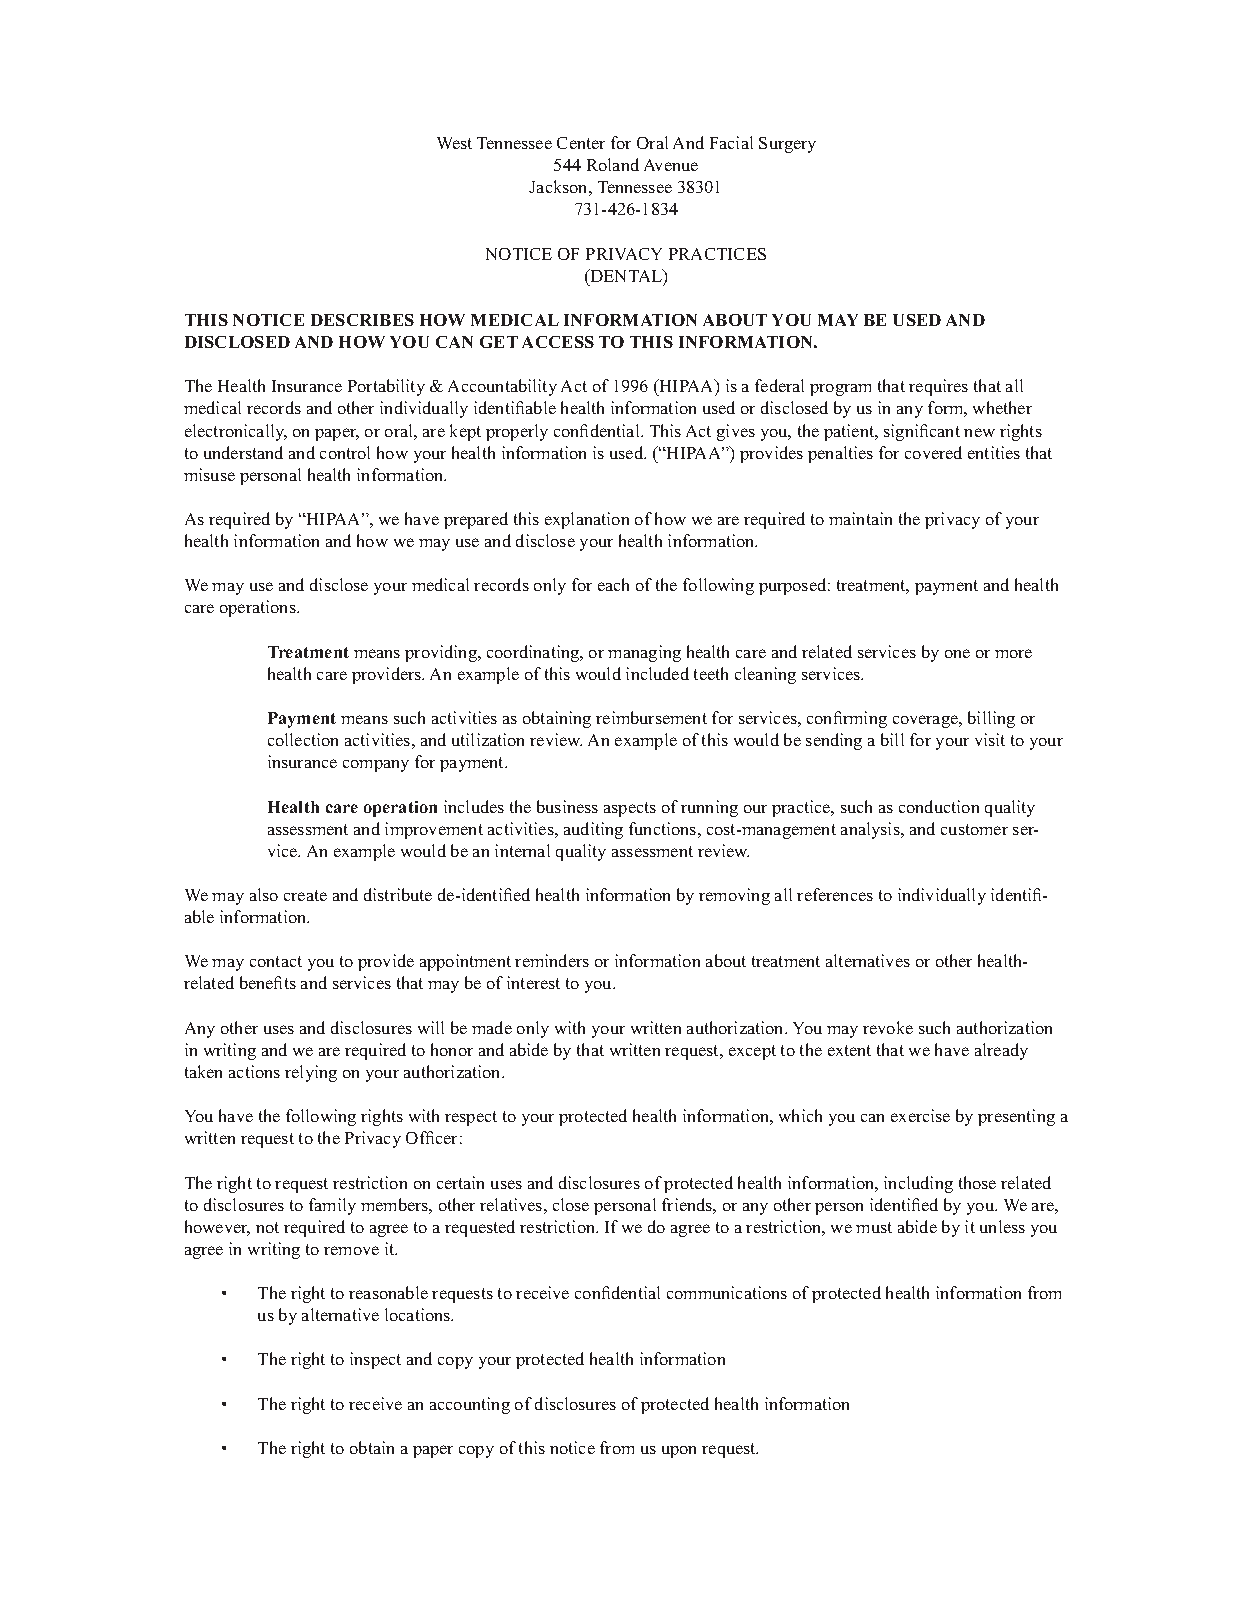  Describe the element at coordinates (630, 809) in the image. I see `aspects` at that location.
